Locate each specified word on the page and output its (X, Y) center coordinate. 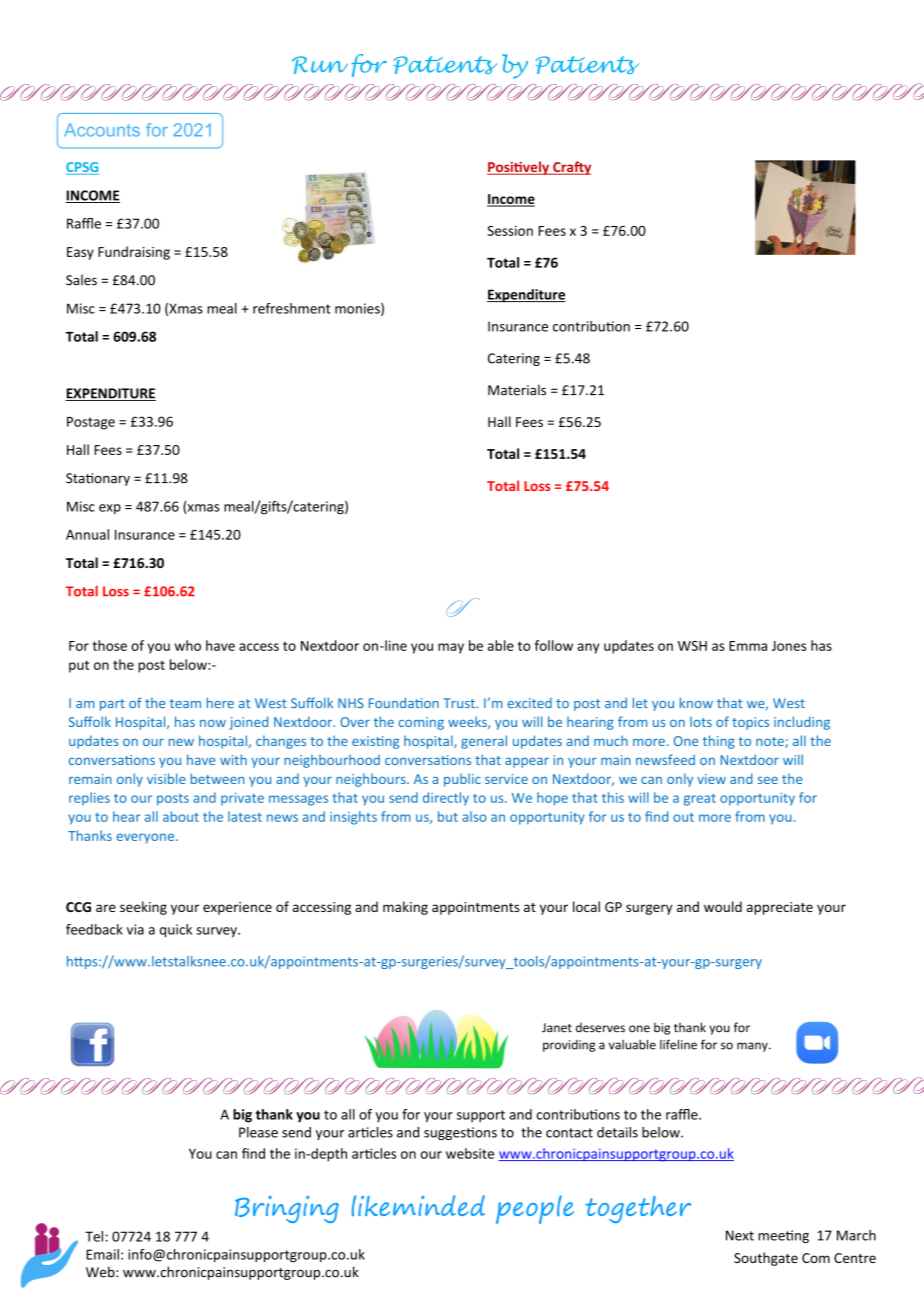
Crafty (571, 168)
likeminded (418, 1206)
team (185, 703)
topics (750, 723)
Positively (519, 168)
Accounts (102, 130)
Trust (460, 703)
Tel (94, 1236)
